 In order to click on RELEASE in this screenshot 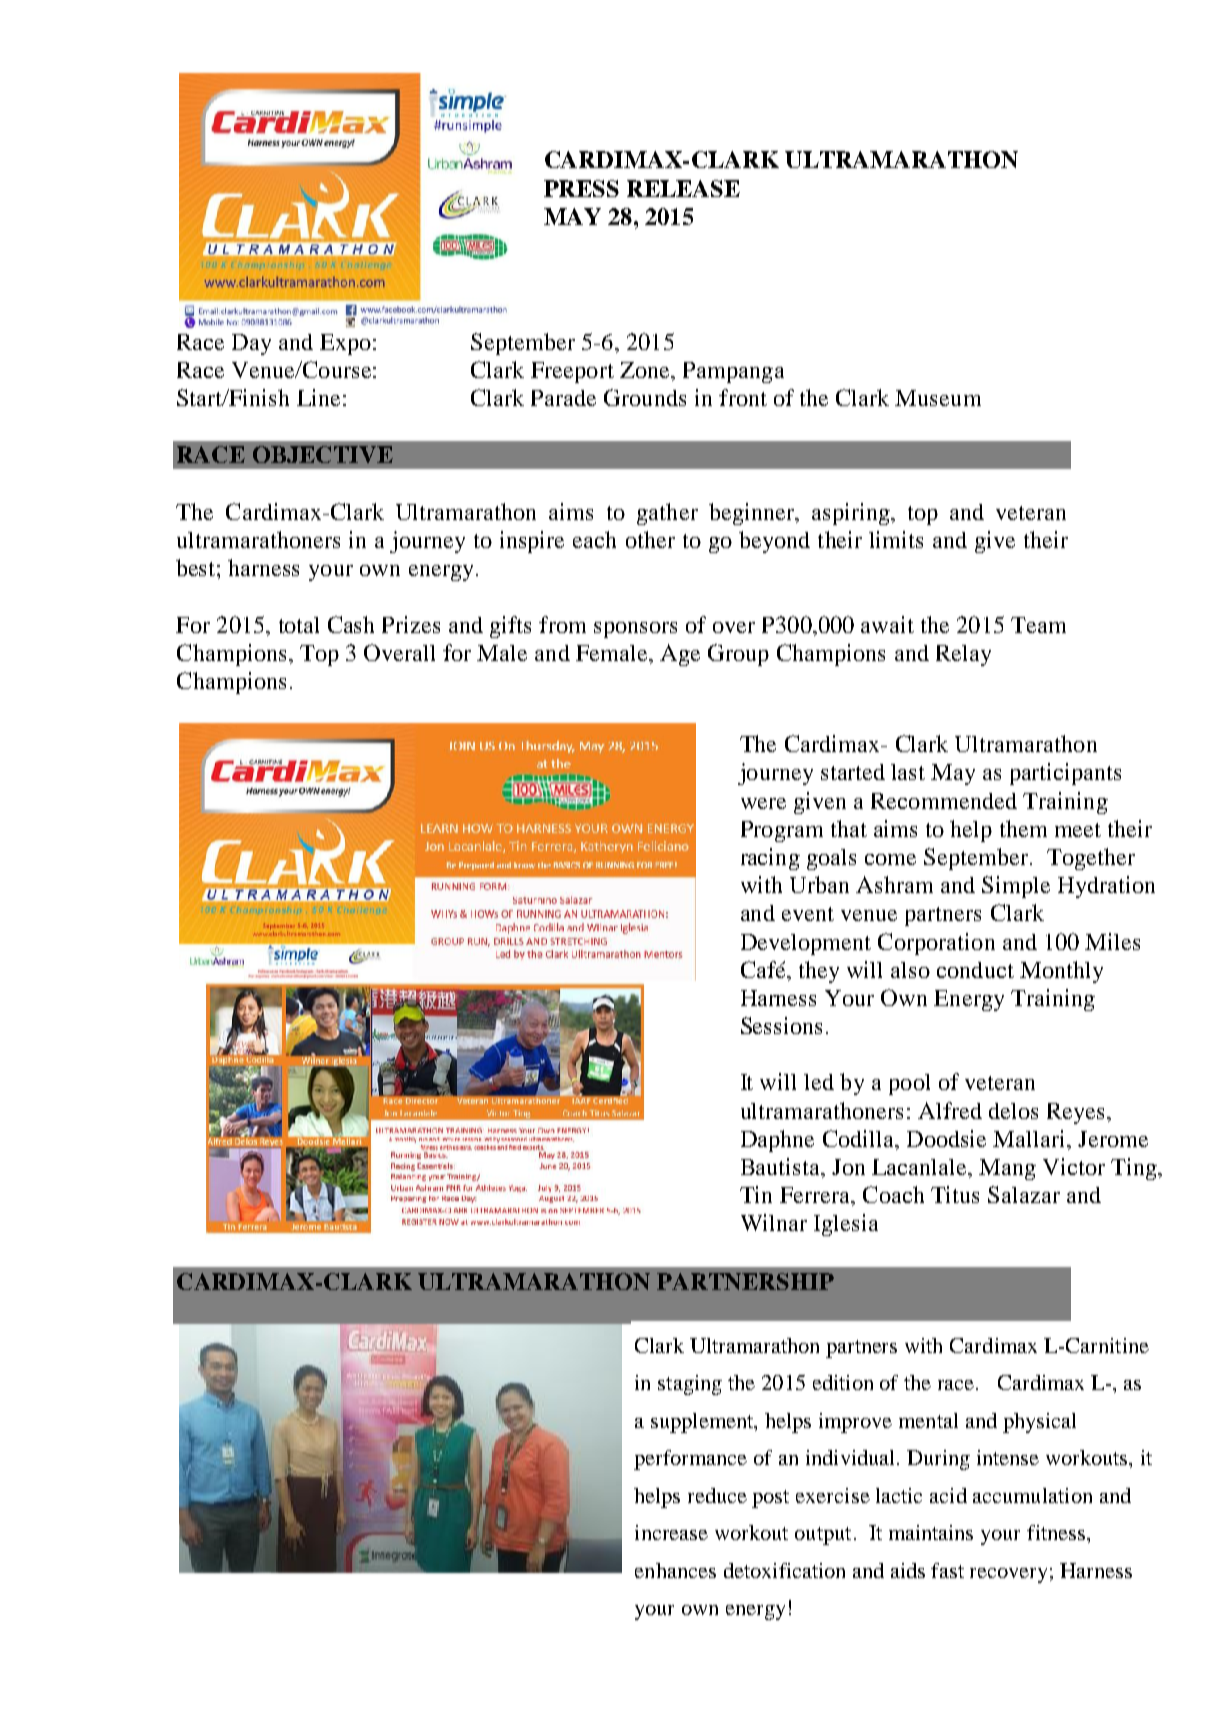, I will do `click(683, 188)`.
